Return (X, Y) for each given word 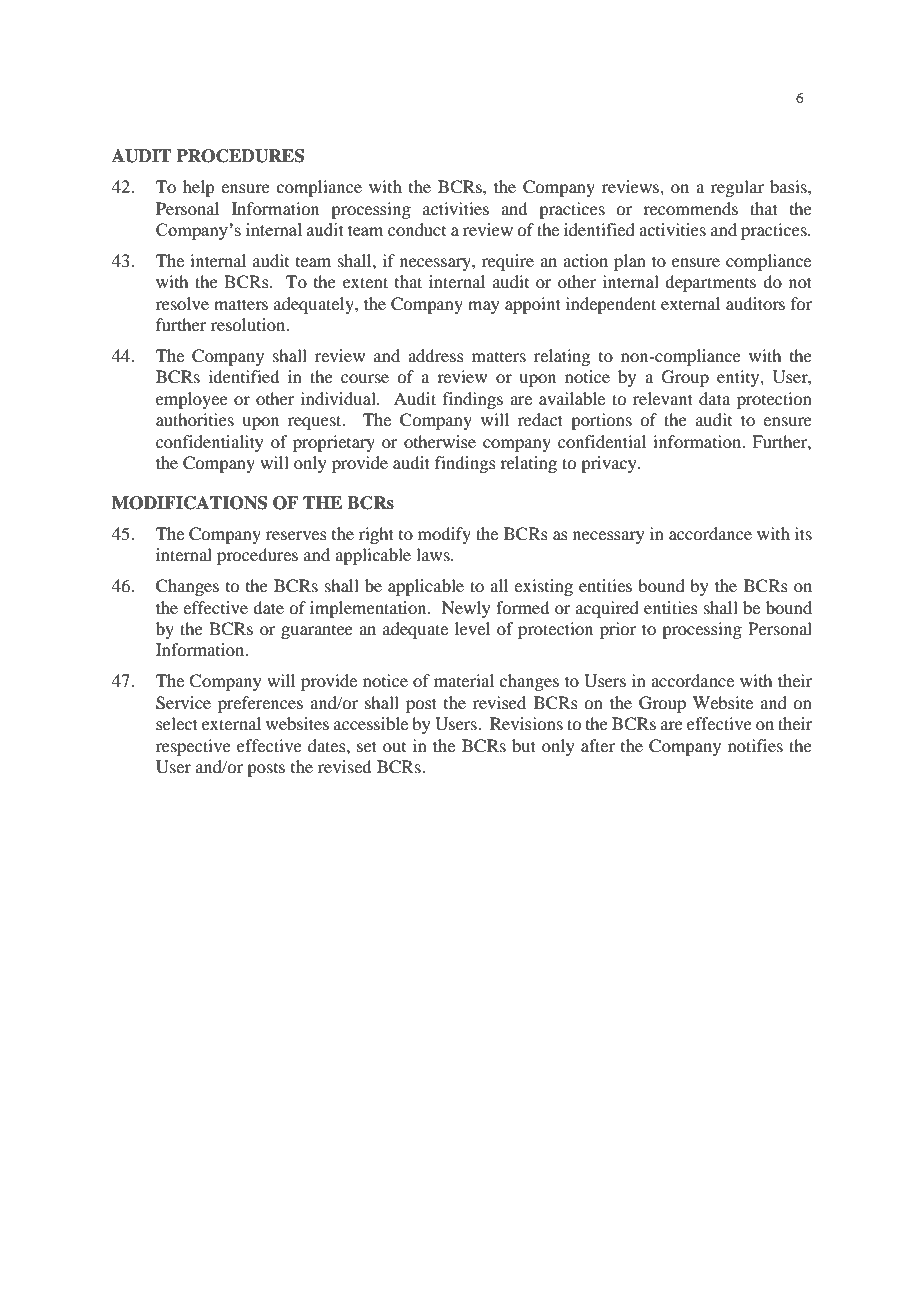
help (198, 188)
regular (737, 188)
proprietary (334, 443)
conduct (417, 229)
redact (540, 419)
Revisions (526, 723)
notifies (755, 745)
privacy (610, 464)
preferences (260, 704)
